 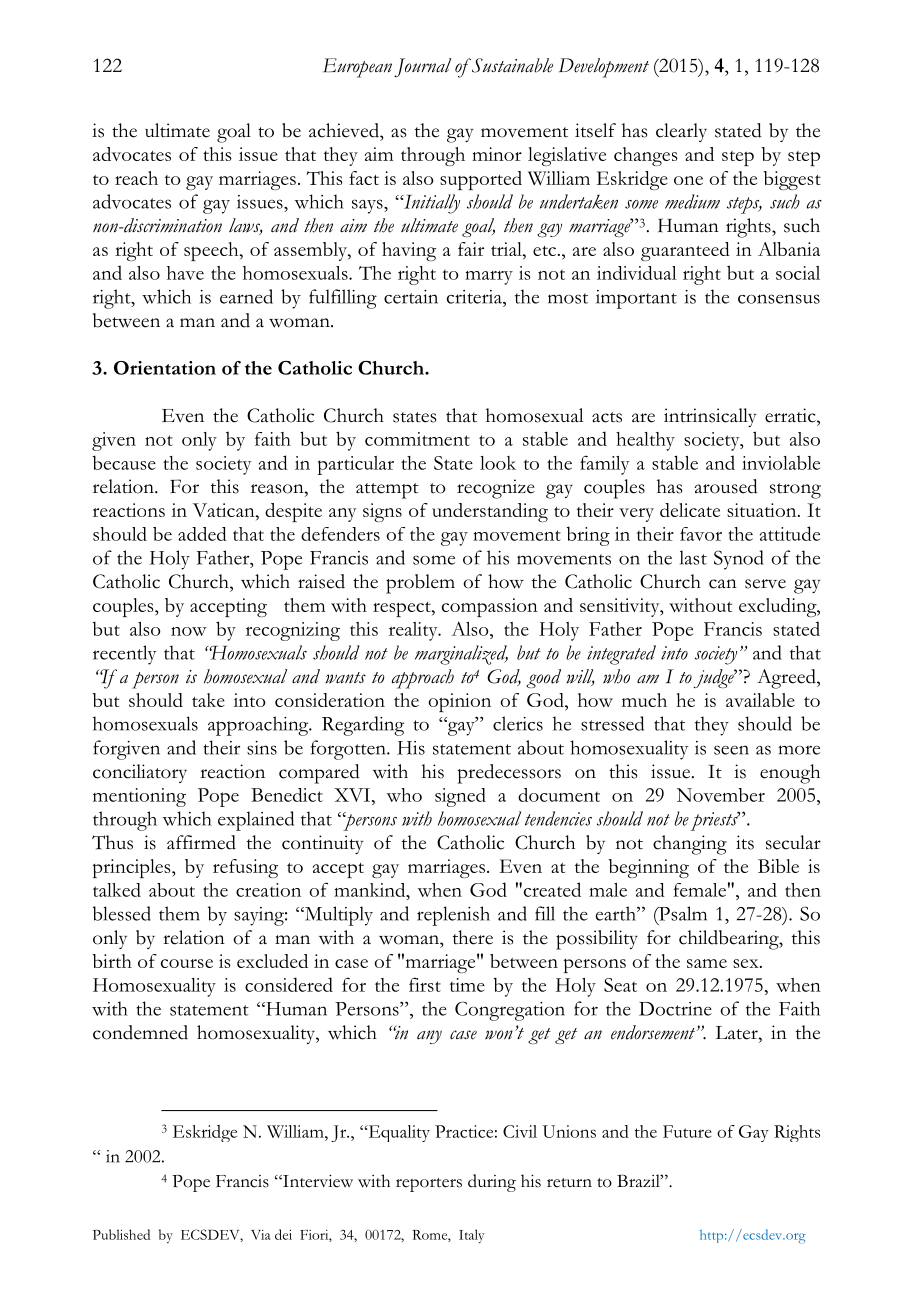 I want to click on consensus, so click(x=779, y=299).
